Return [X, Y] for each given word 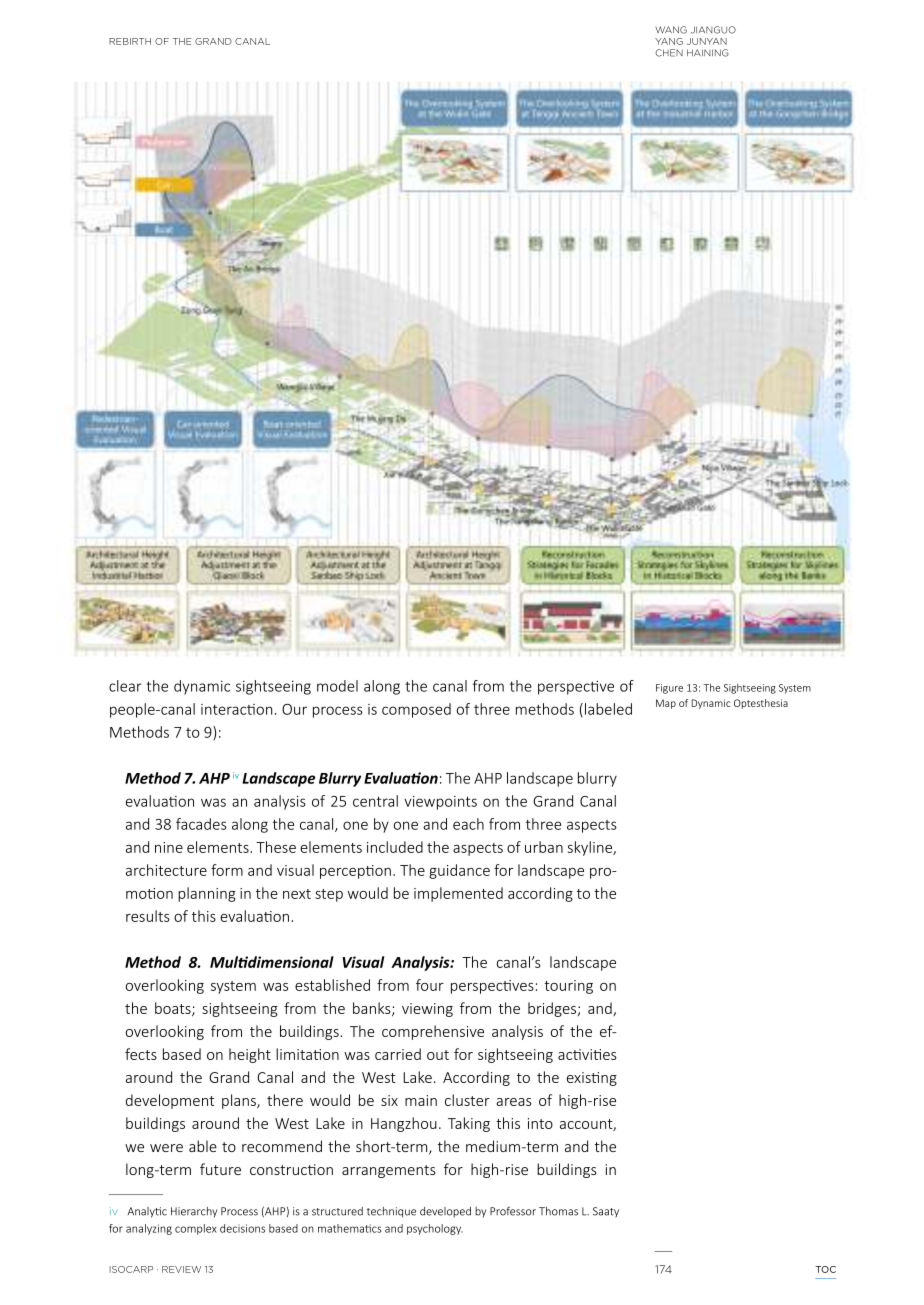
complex [196, 1229]
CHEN [669, 53]
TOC [825, 1269]
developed [445, 1212]
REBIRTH [130, 41]
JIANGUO [713, 30]
